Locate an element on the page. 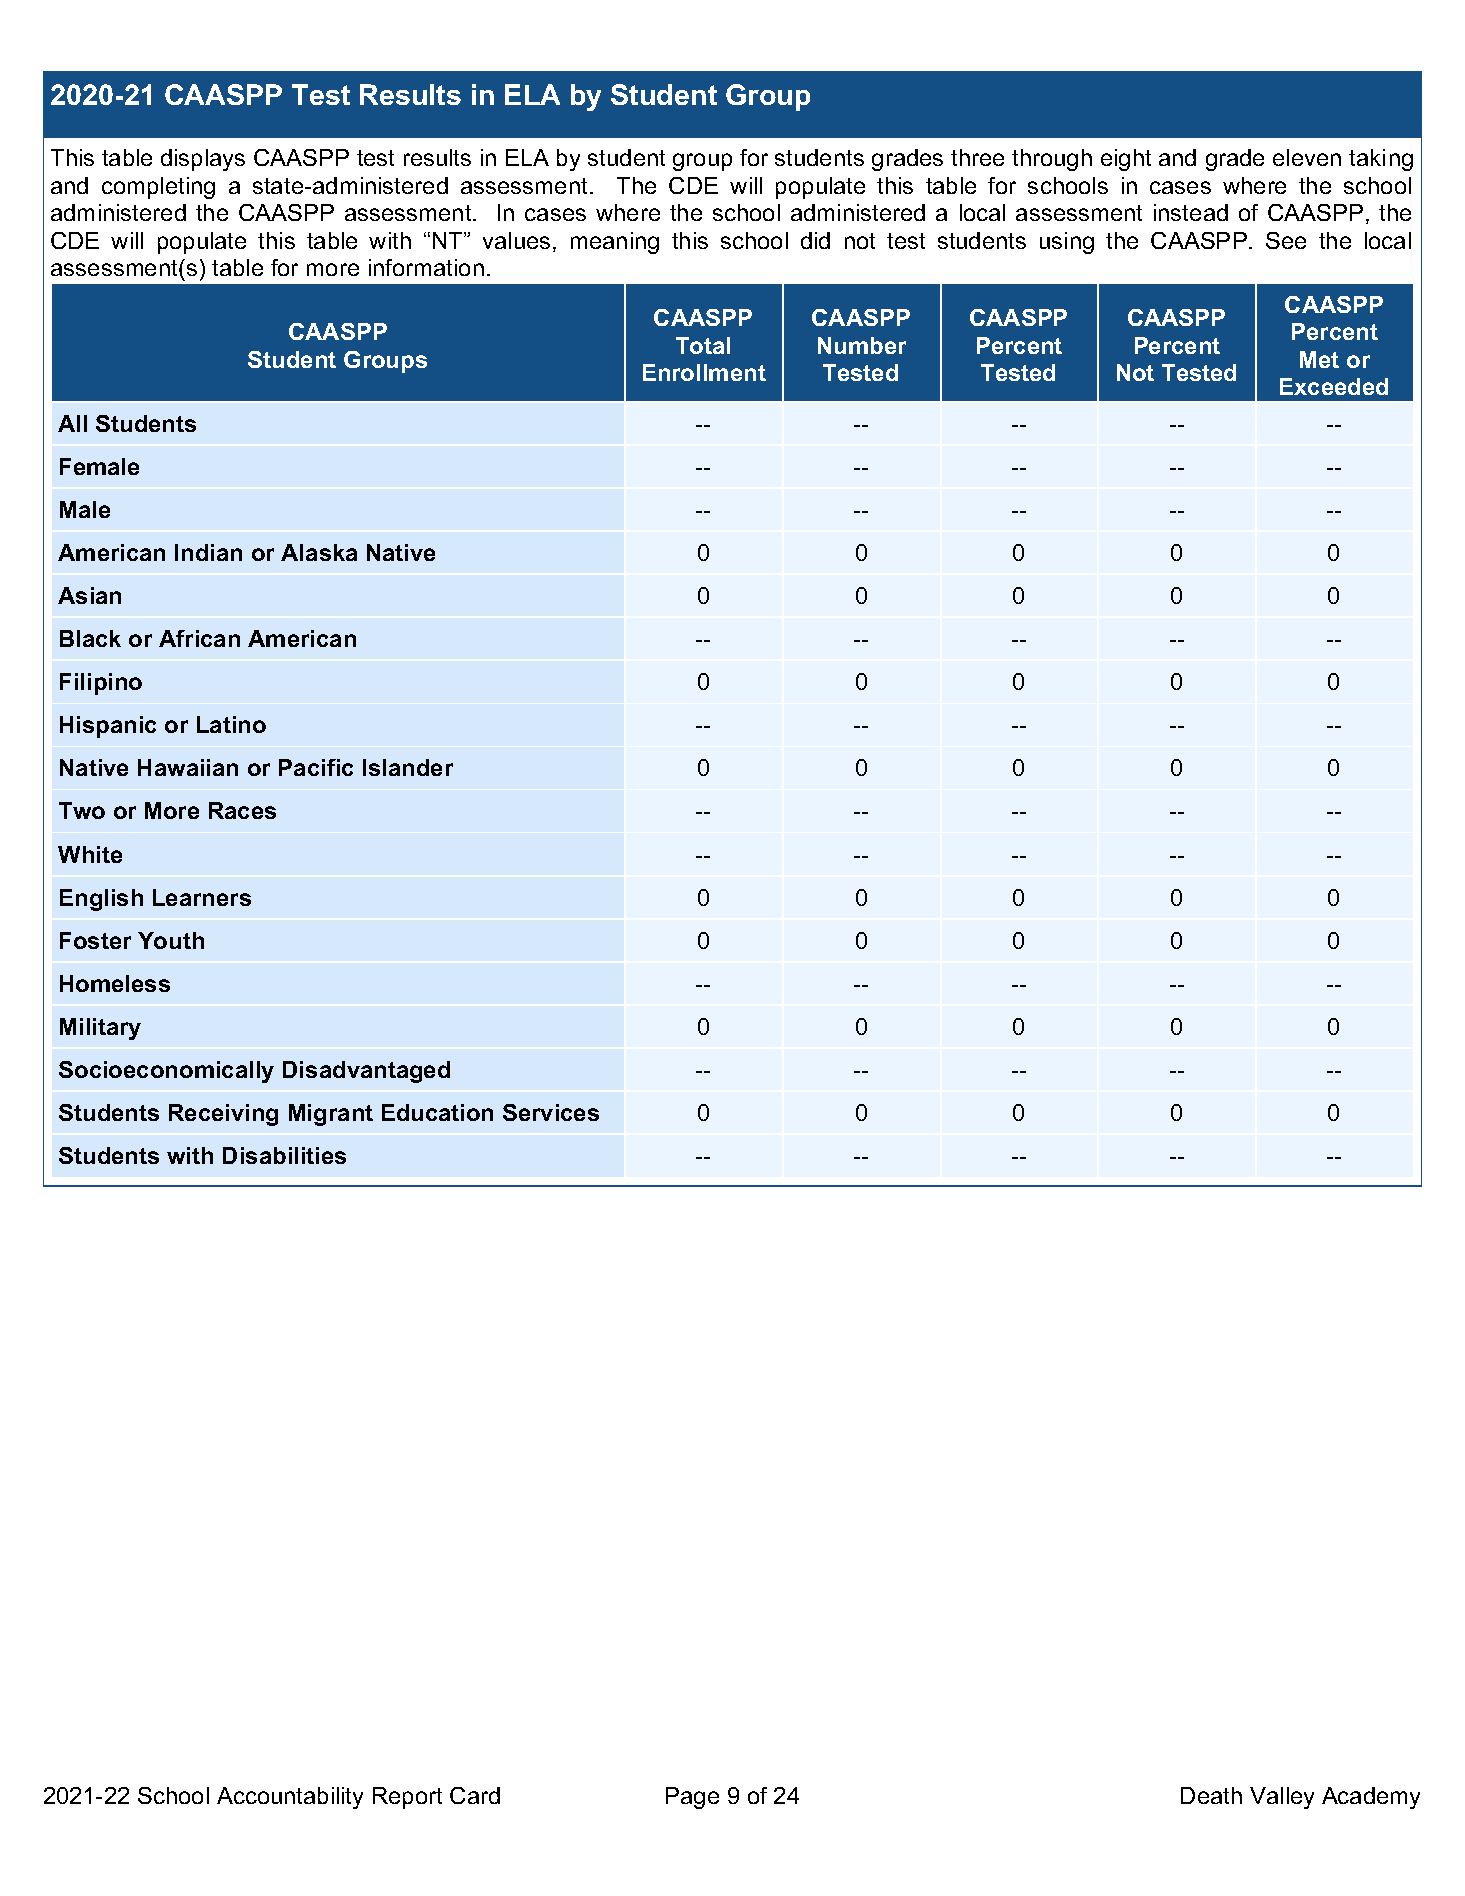 The image size is (1465, 1896). Disabilities is located at coordinates (284, 1155).
